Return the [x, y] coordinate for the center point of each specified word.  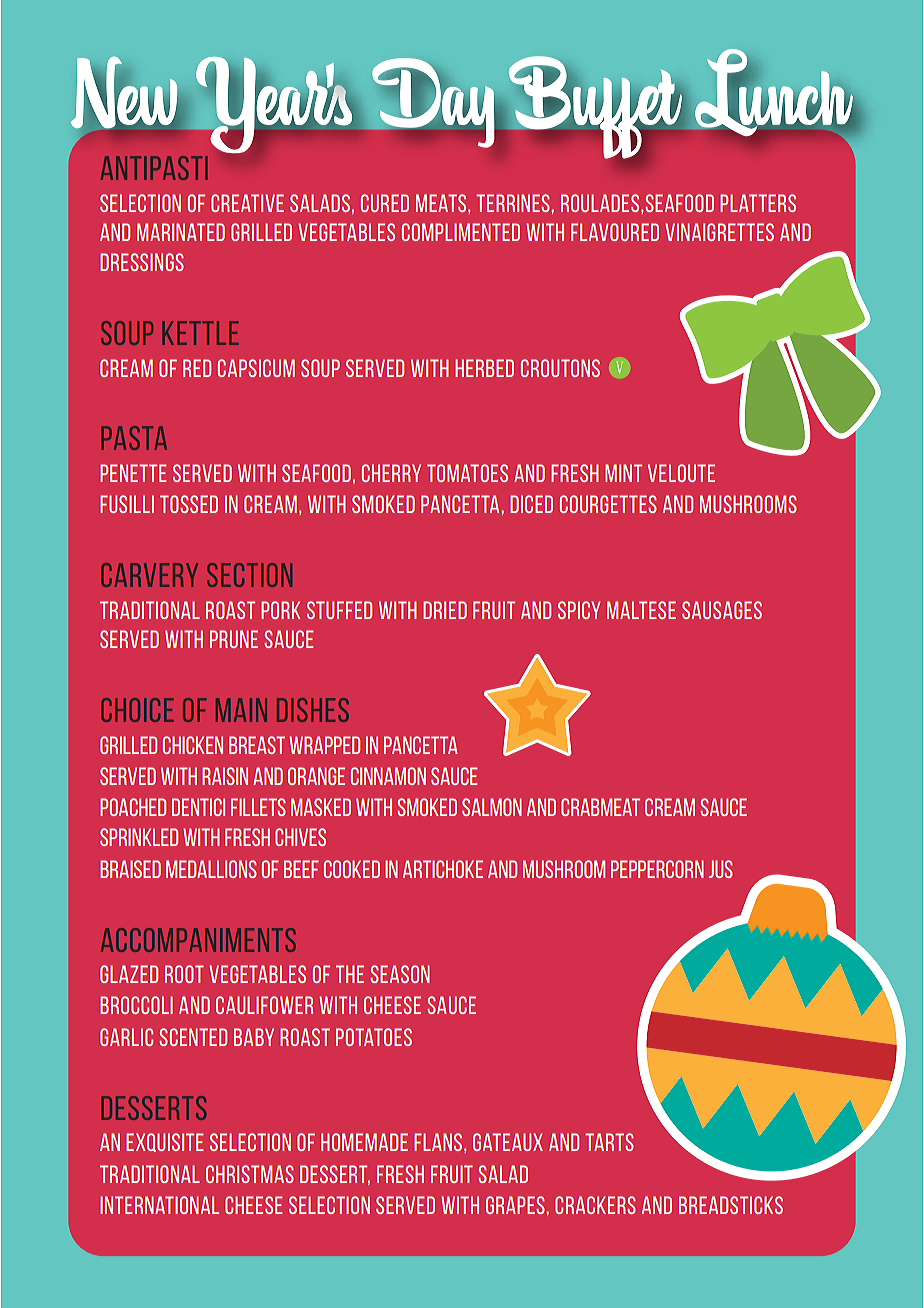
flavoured [615, 232]
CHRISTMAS [250, 1174]
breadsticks [731, 1205]
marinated [181, 232]
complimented [461, 232]
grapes [516, 1205]
